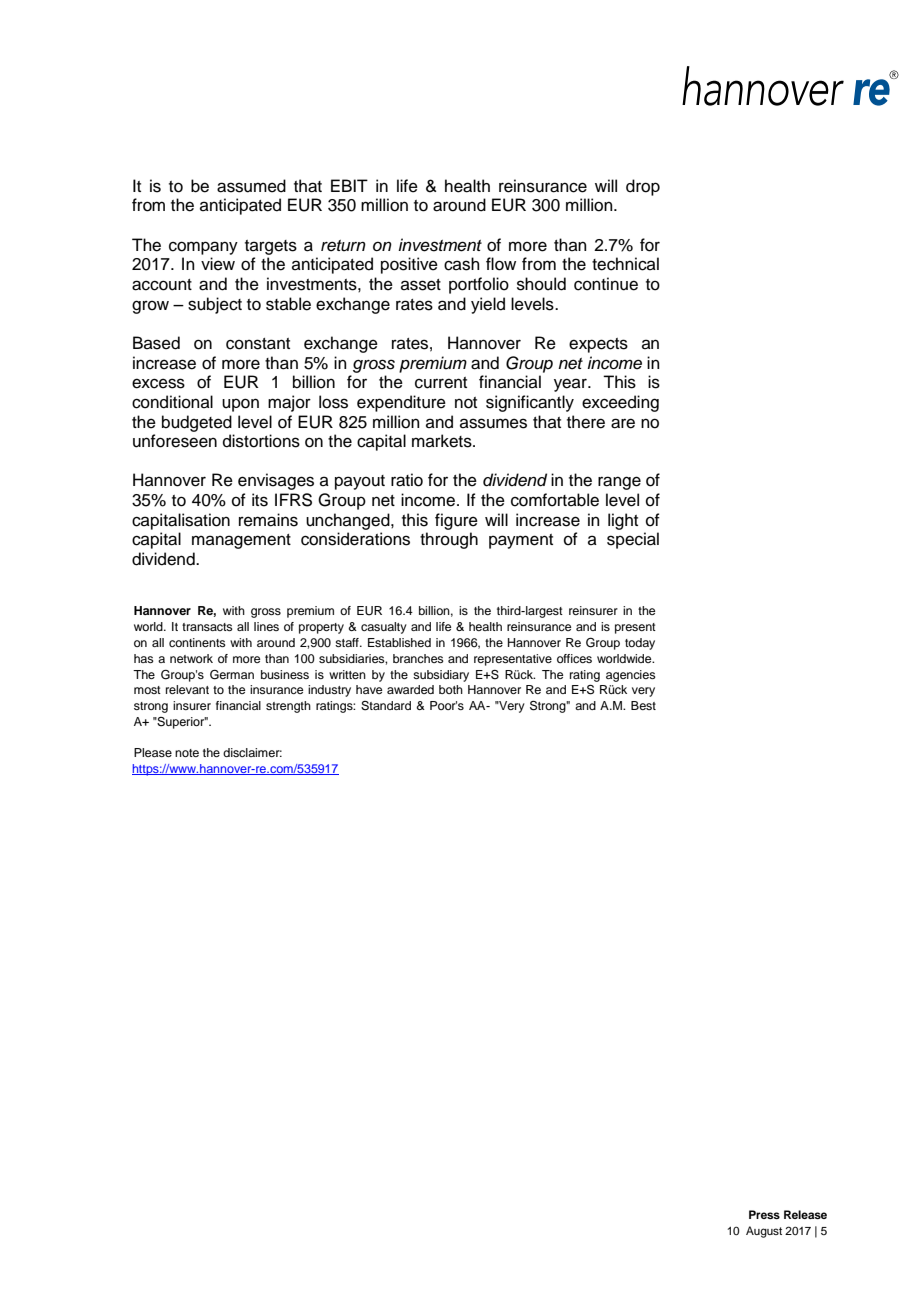 The height and width of the page is (1308, 924). What do you see at coordinates (241, 541) in the page?
I see `management` at bounding box center [241, 541].
